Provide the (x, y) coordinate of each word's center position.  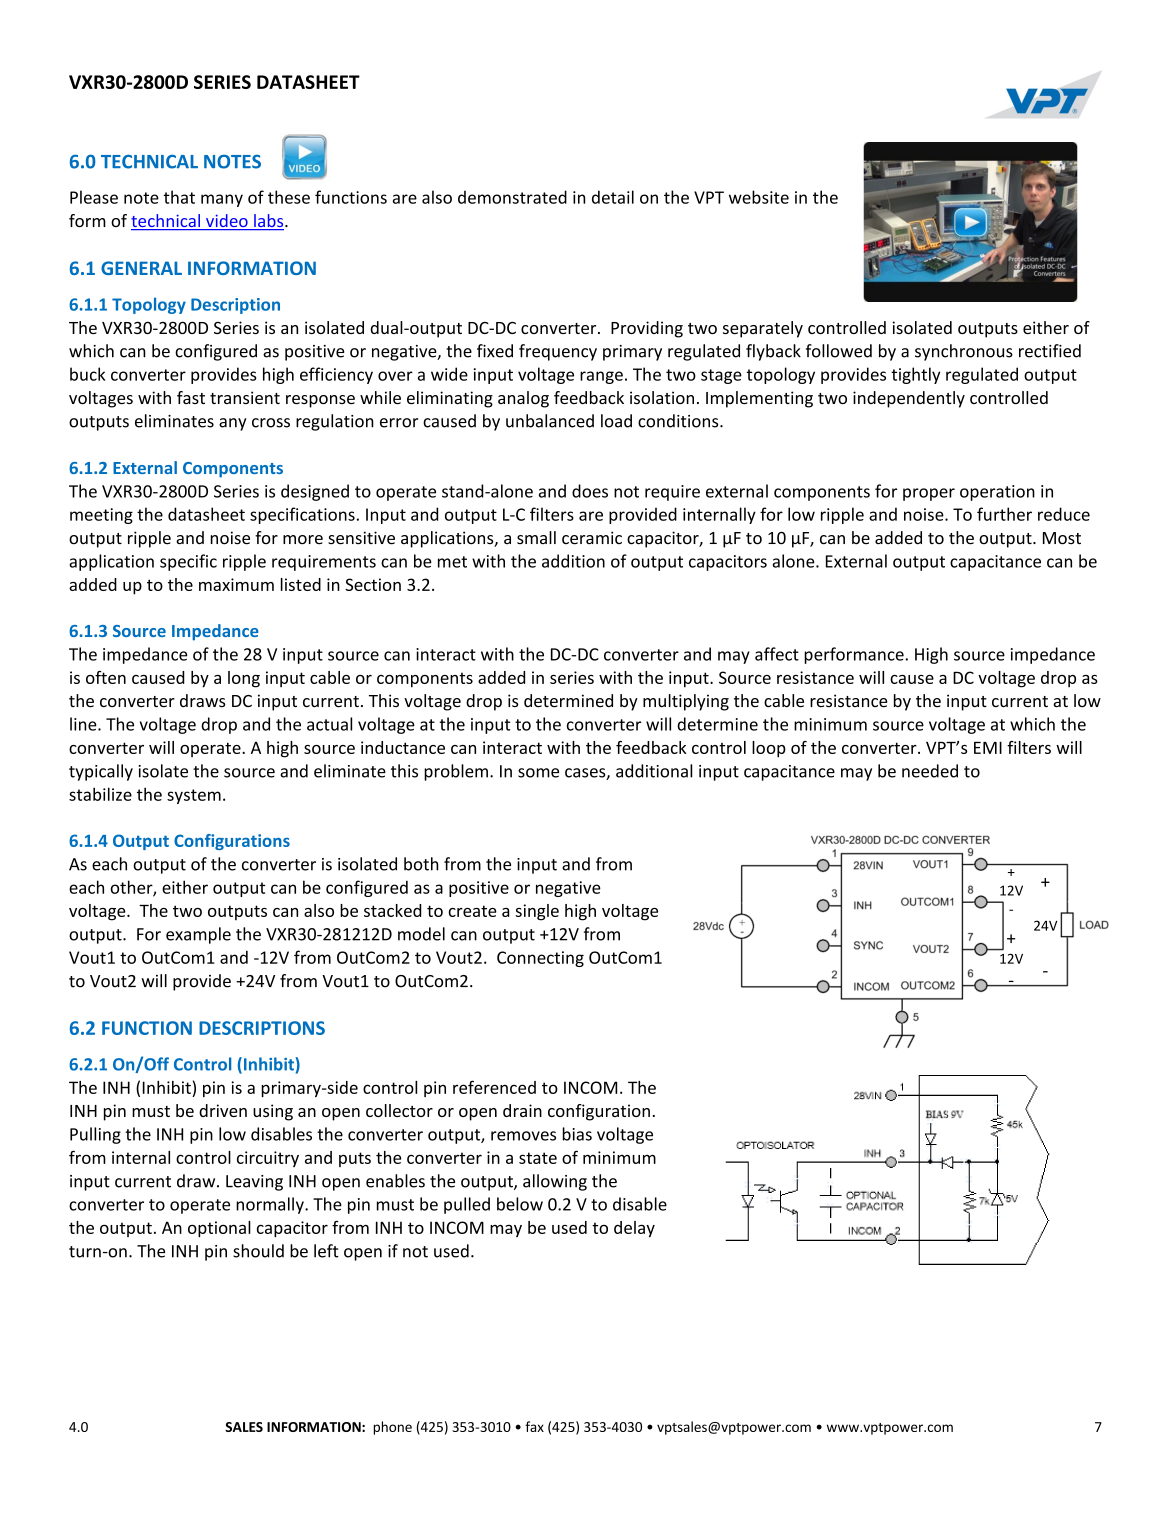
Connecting (540, 959)
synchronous (964, 352)
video (227, 222)
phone (392, 1428)
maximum (236, 584)
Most (1062, 538)
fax (534, 1426)
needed (930, 771)
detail (613, 197)
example (198, 935)
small (536, 538)
